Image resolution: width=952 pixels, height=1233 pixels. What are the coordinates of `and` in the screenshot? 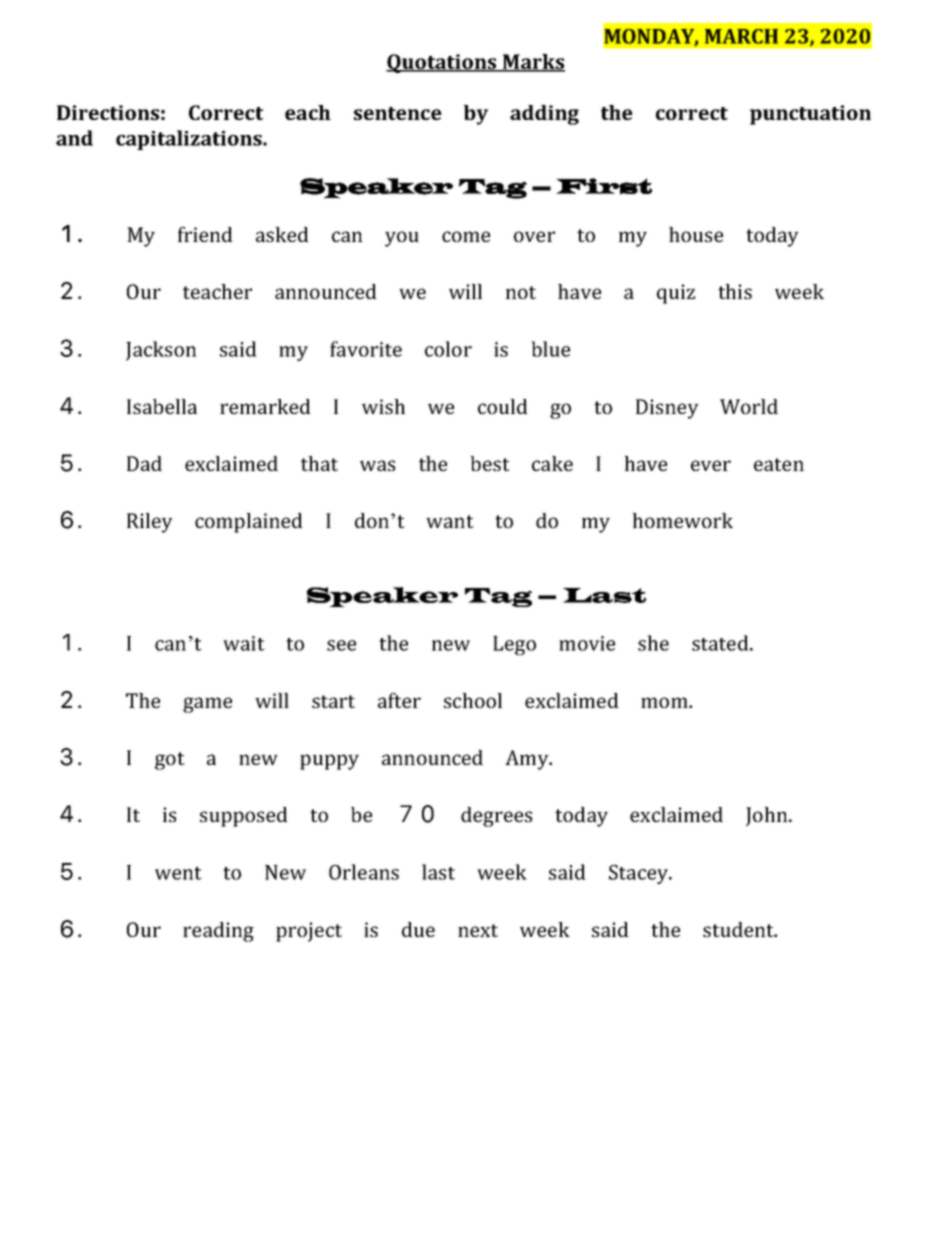 It's located at (74, 138).
